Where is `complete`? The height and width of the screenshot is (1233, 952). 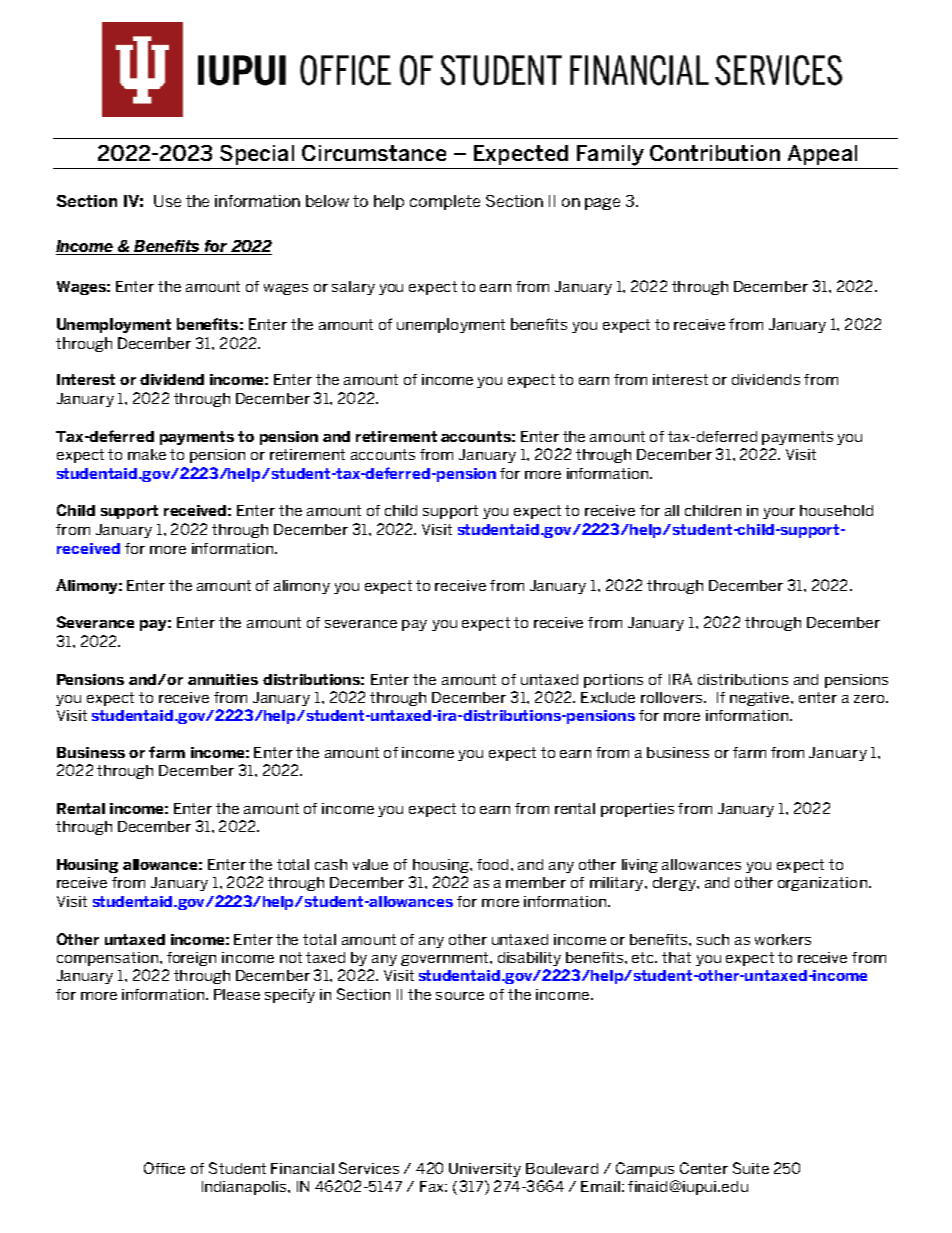 complete is located at coordinates (445, 202).
